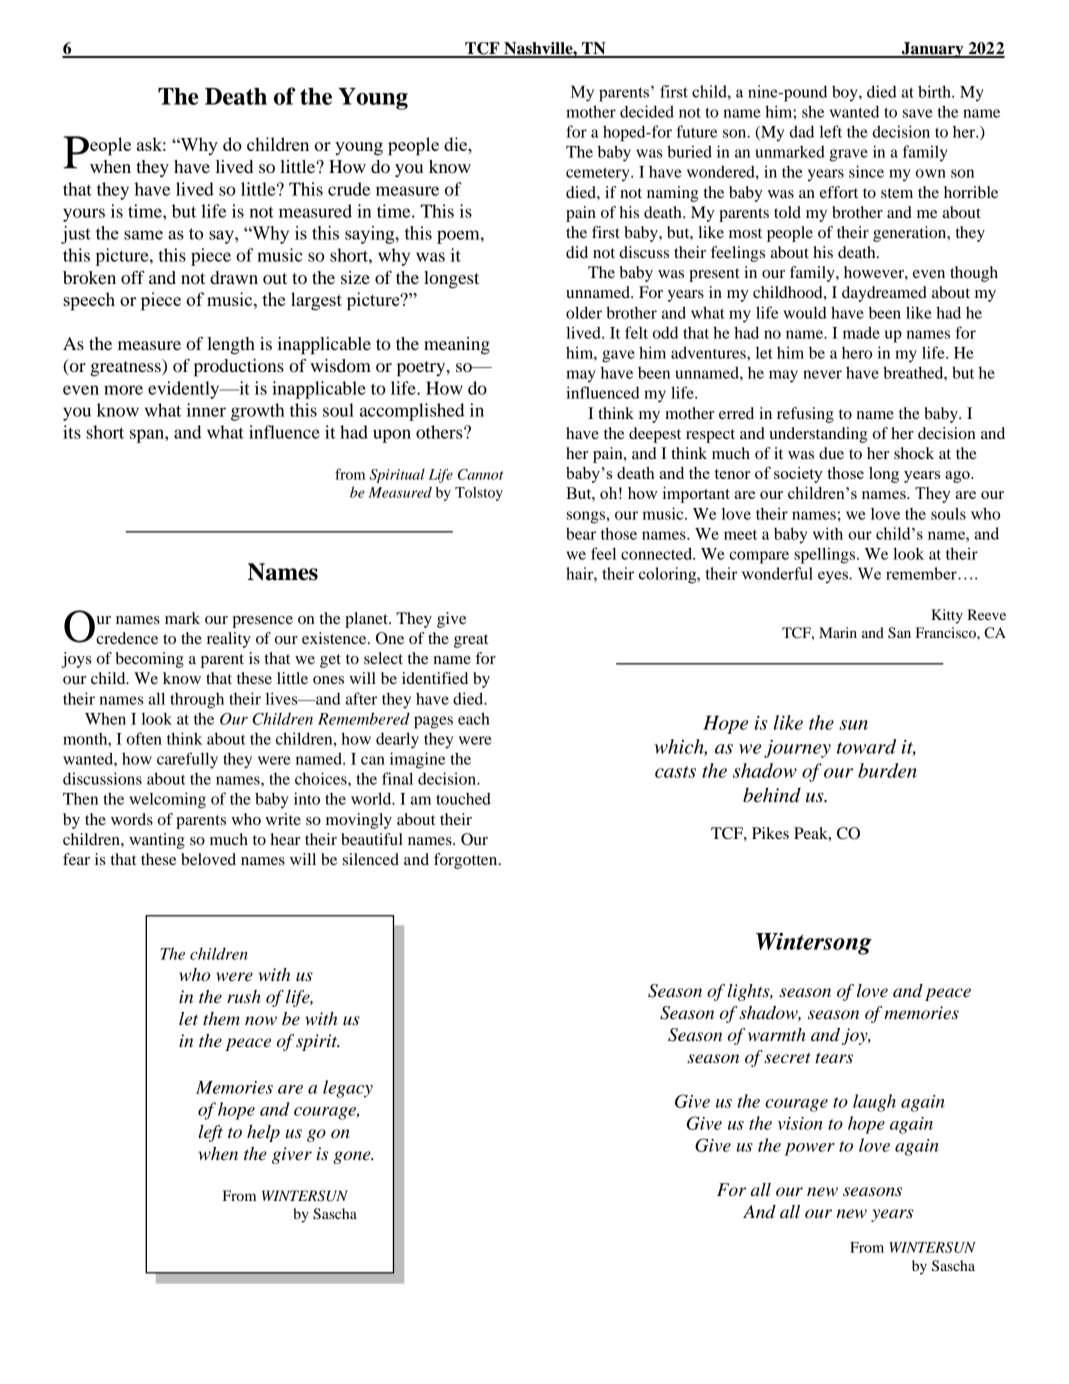 Image resolution: width=1069 pixels, height=1384 pixels. I want to click on shock, so click(914, 453).
